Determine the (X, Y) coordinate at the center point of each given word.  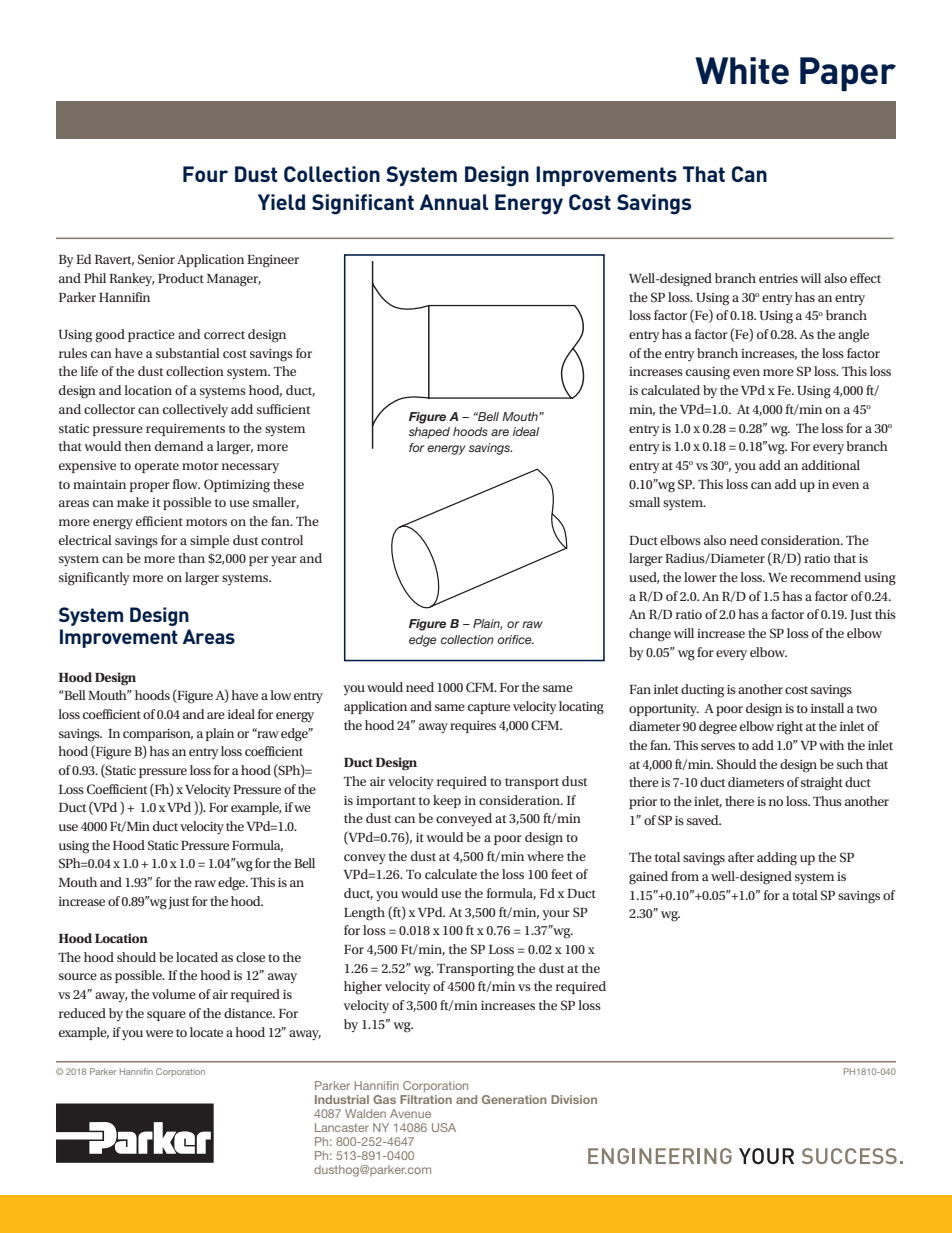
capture (489, 708)
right (790, 728)
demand (179, 446)
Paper (848, 74)
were (159, 1033)
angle (853, 336)
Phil (95, 278)
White (742, 71)
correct (224, 335)
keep (447, 801)
